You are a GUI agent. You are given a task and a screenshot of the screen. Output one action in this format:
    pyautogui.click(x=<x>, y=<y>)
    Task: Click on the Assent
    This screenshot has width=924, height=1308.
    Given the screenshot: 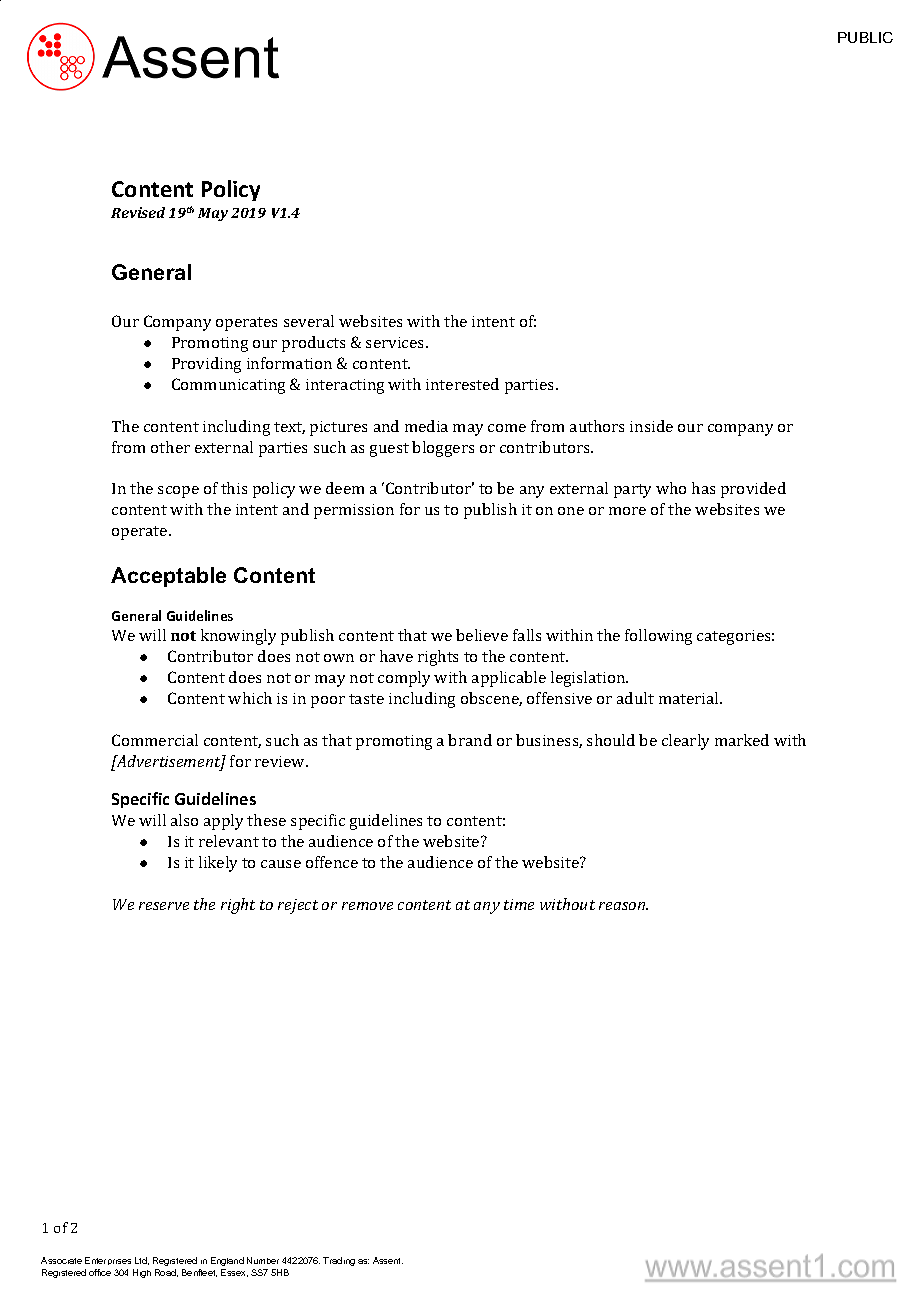 What is the action you would take?
    pyautogui.click(x=388, y=1260)
